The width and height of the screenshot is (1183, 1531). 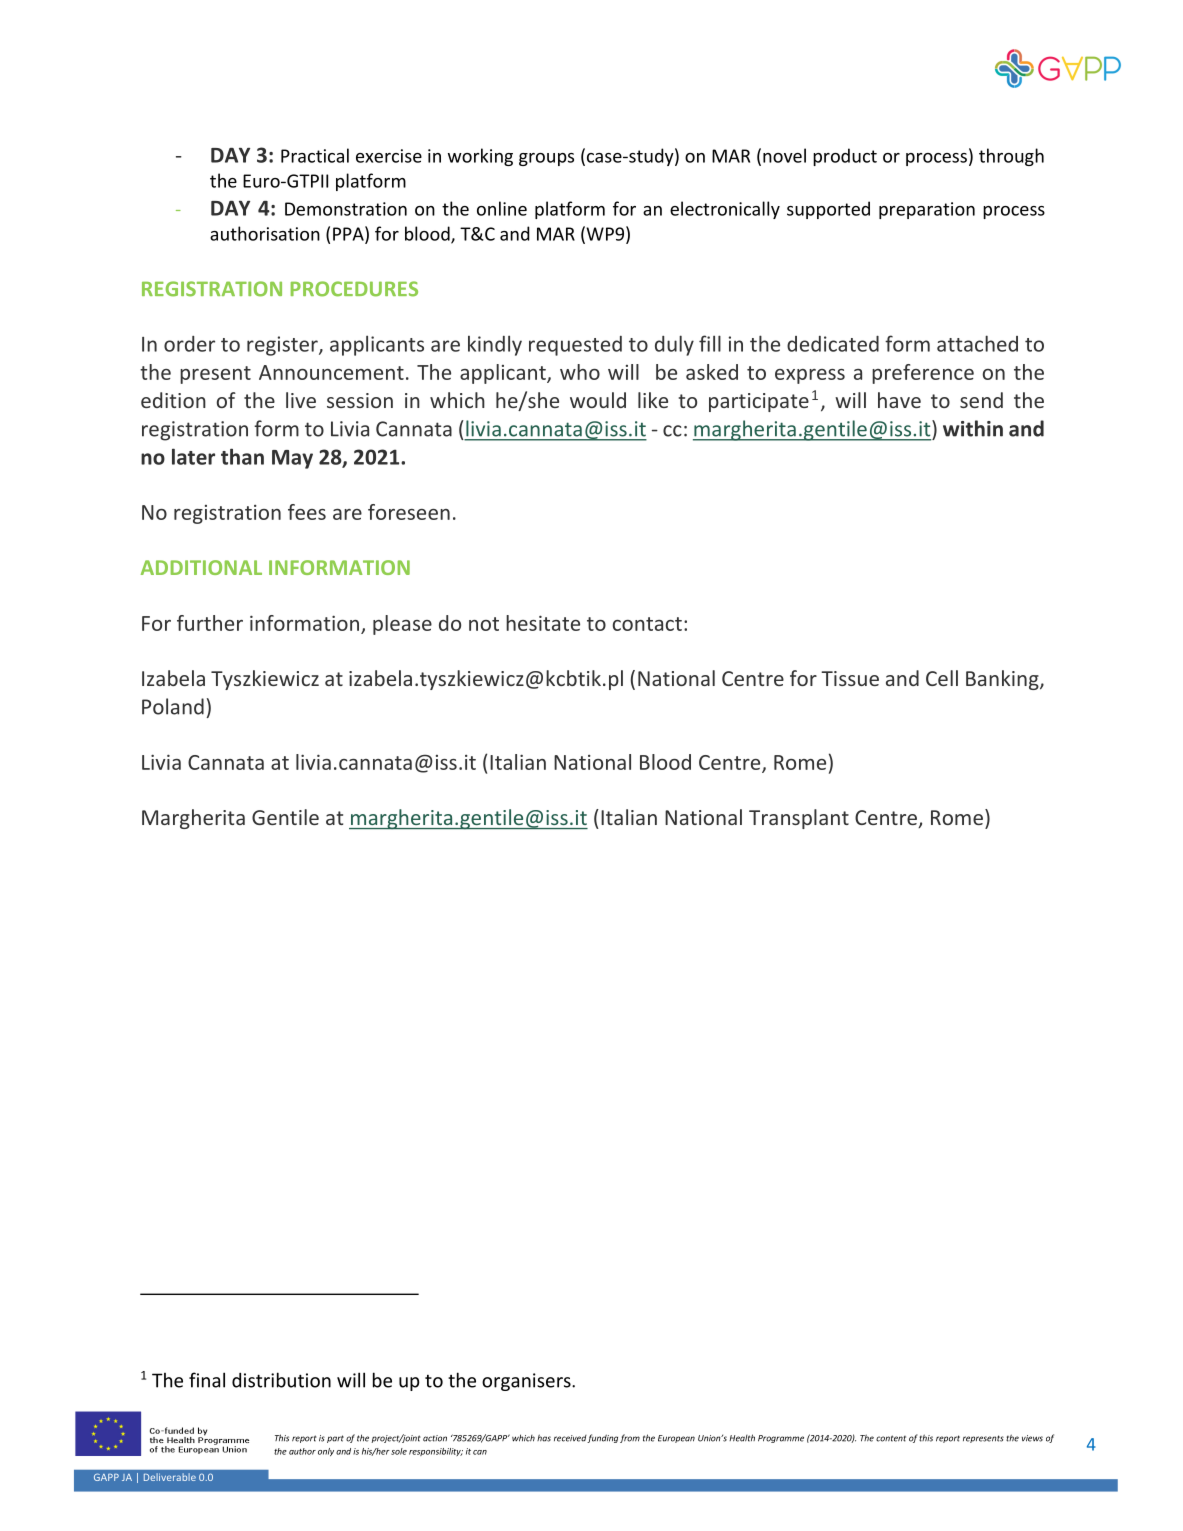 I want to click on Transplant, so click(x=799, y=819).
